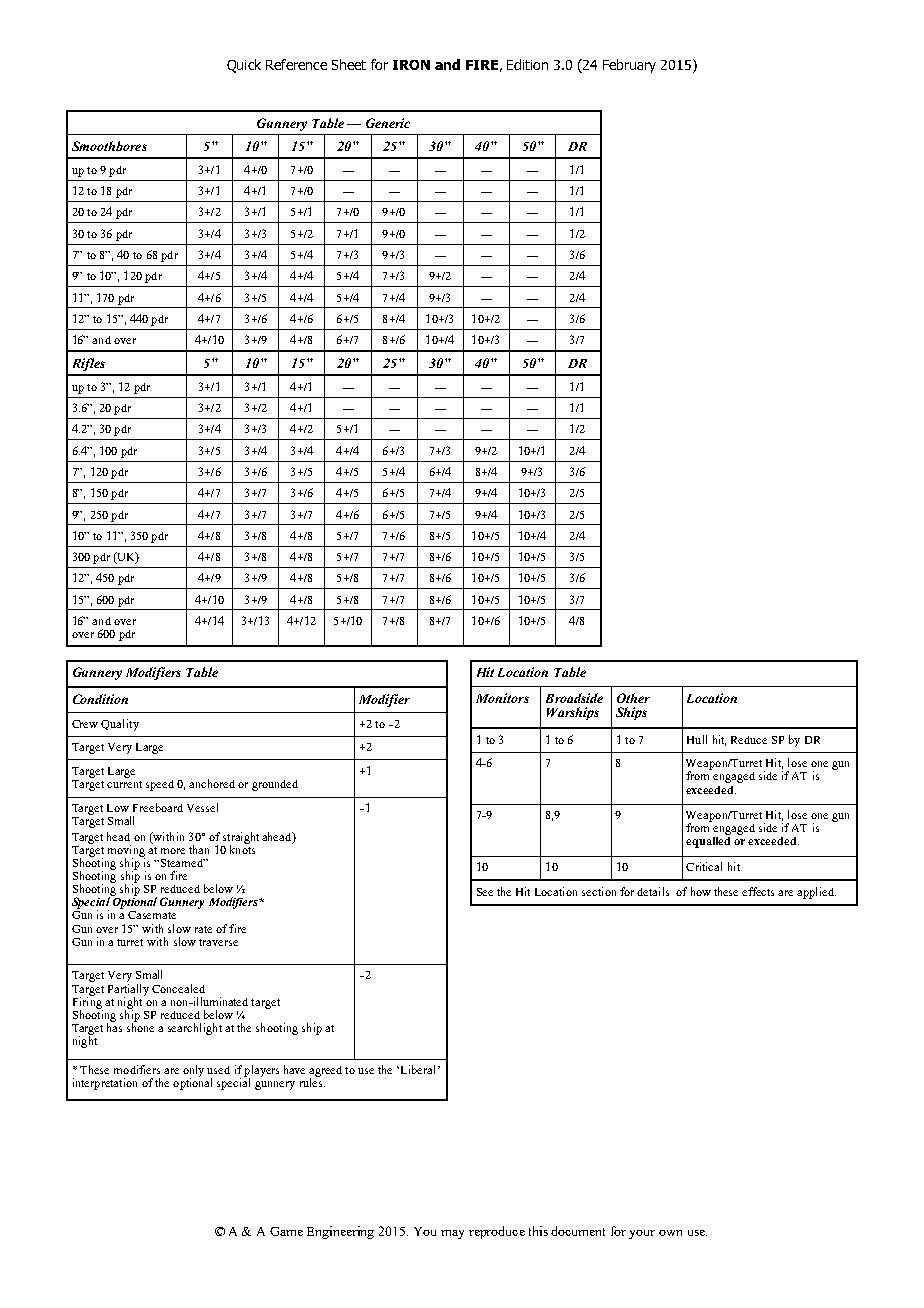  What do you see at coordinates (160, 785) in the document?
I see `speed` at bounding box center [160, 785].
